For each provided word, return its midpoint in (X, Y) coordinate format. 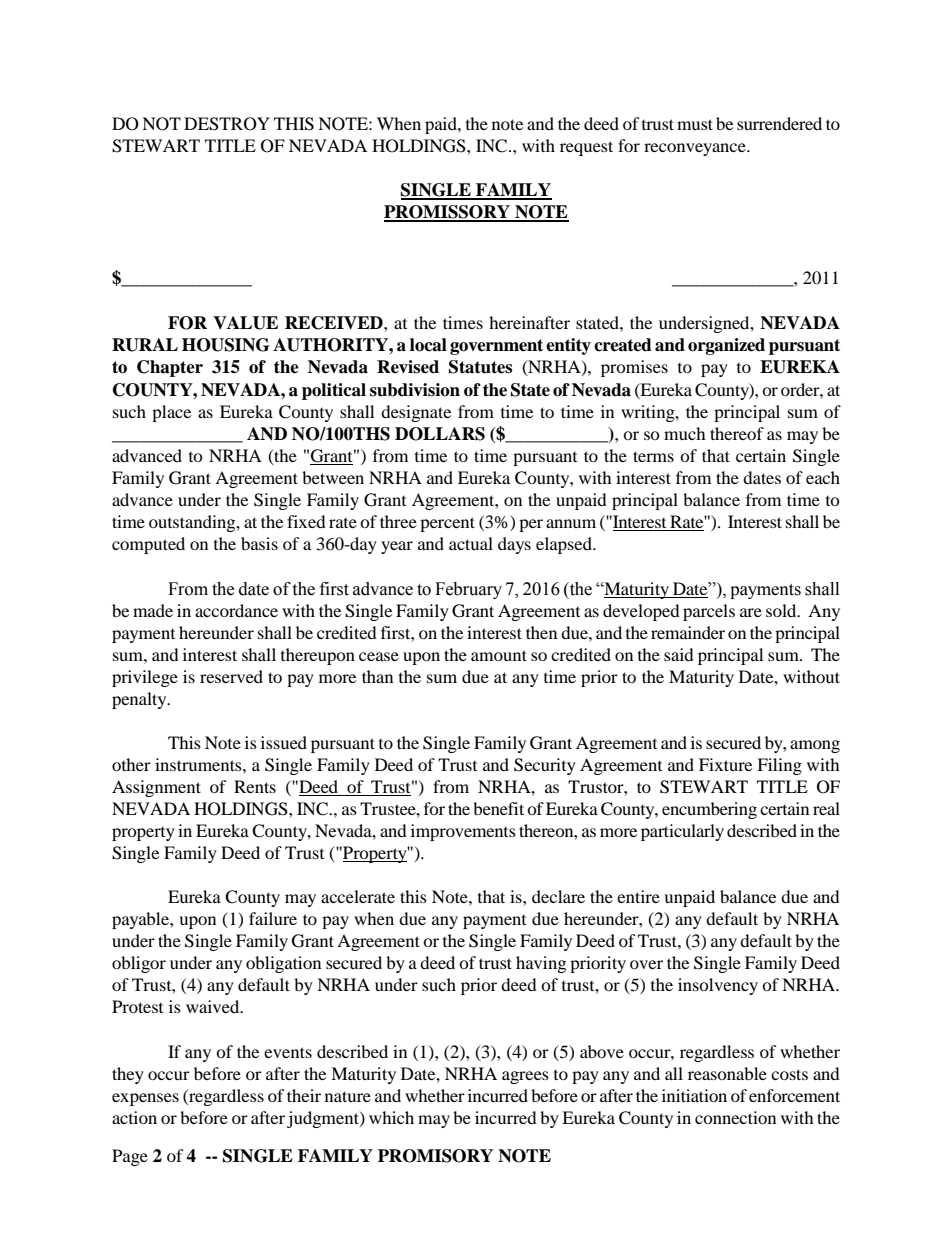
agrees (525, 1077)
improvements (463, 832)
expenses (145, 1099)
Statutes (480, 367)
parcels (709, 612)
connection (735, 1117)
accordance (236, 610)
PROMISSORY (448, 213)
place (171, 413)
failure (273, 918)
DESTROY (227, 124)
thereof (737, 433)
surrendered (779, 123)
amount (499, 655)
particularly (682, 832)
